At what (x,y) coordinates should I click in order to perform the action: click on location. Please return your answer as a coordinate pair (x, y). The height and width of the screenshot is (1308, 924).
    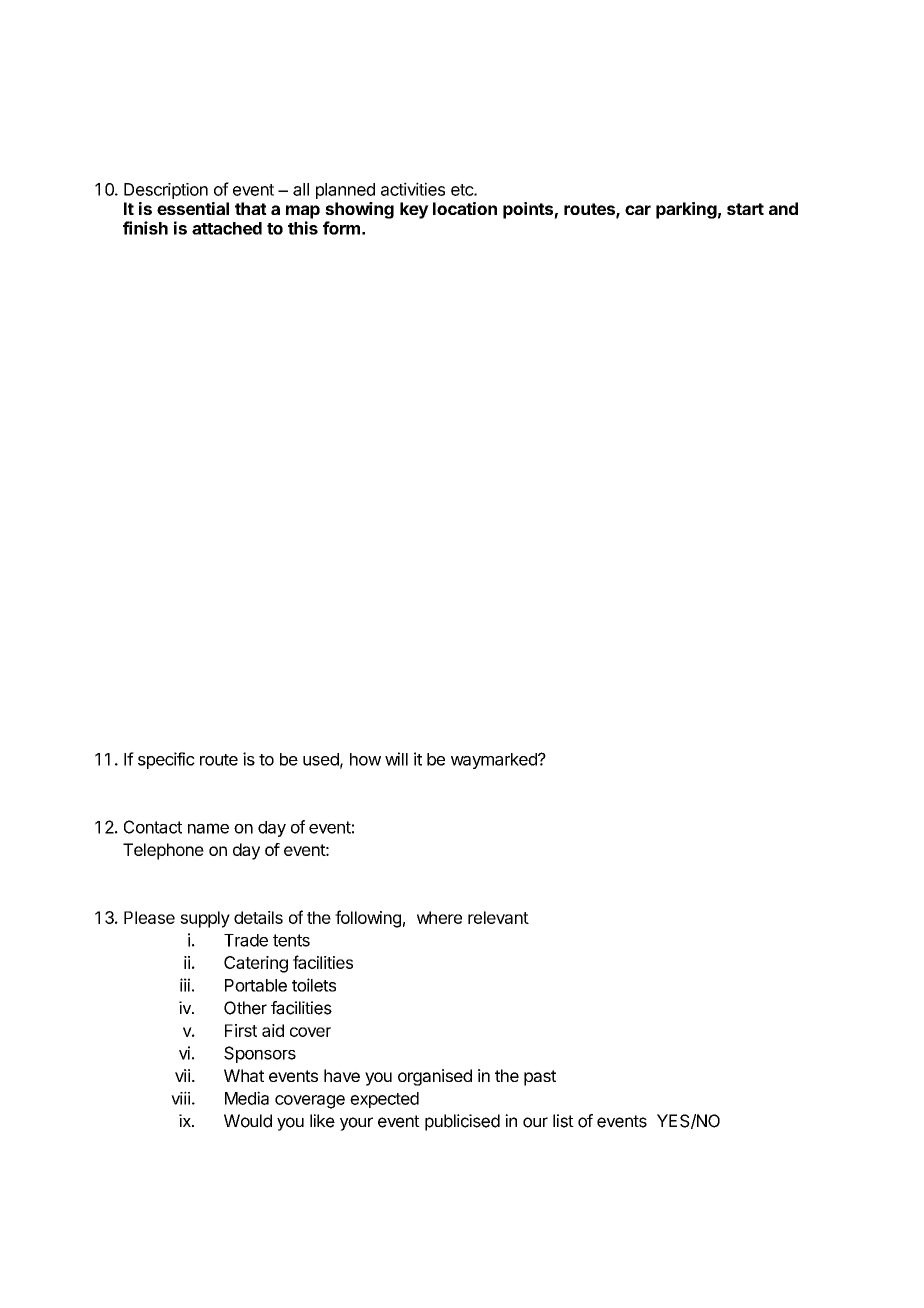
    Looking at the image, I should click on (465, 208).
